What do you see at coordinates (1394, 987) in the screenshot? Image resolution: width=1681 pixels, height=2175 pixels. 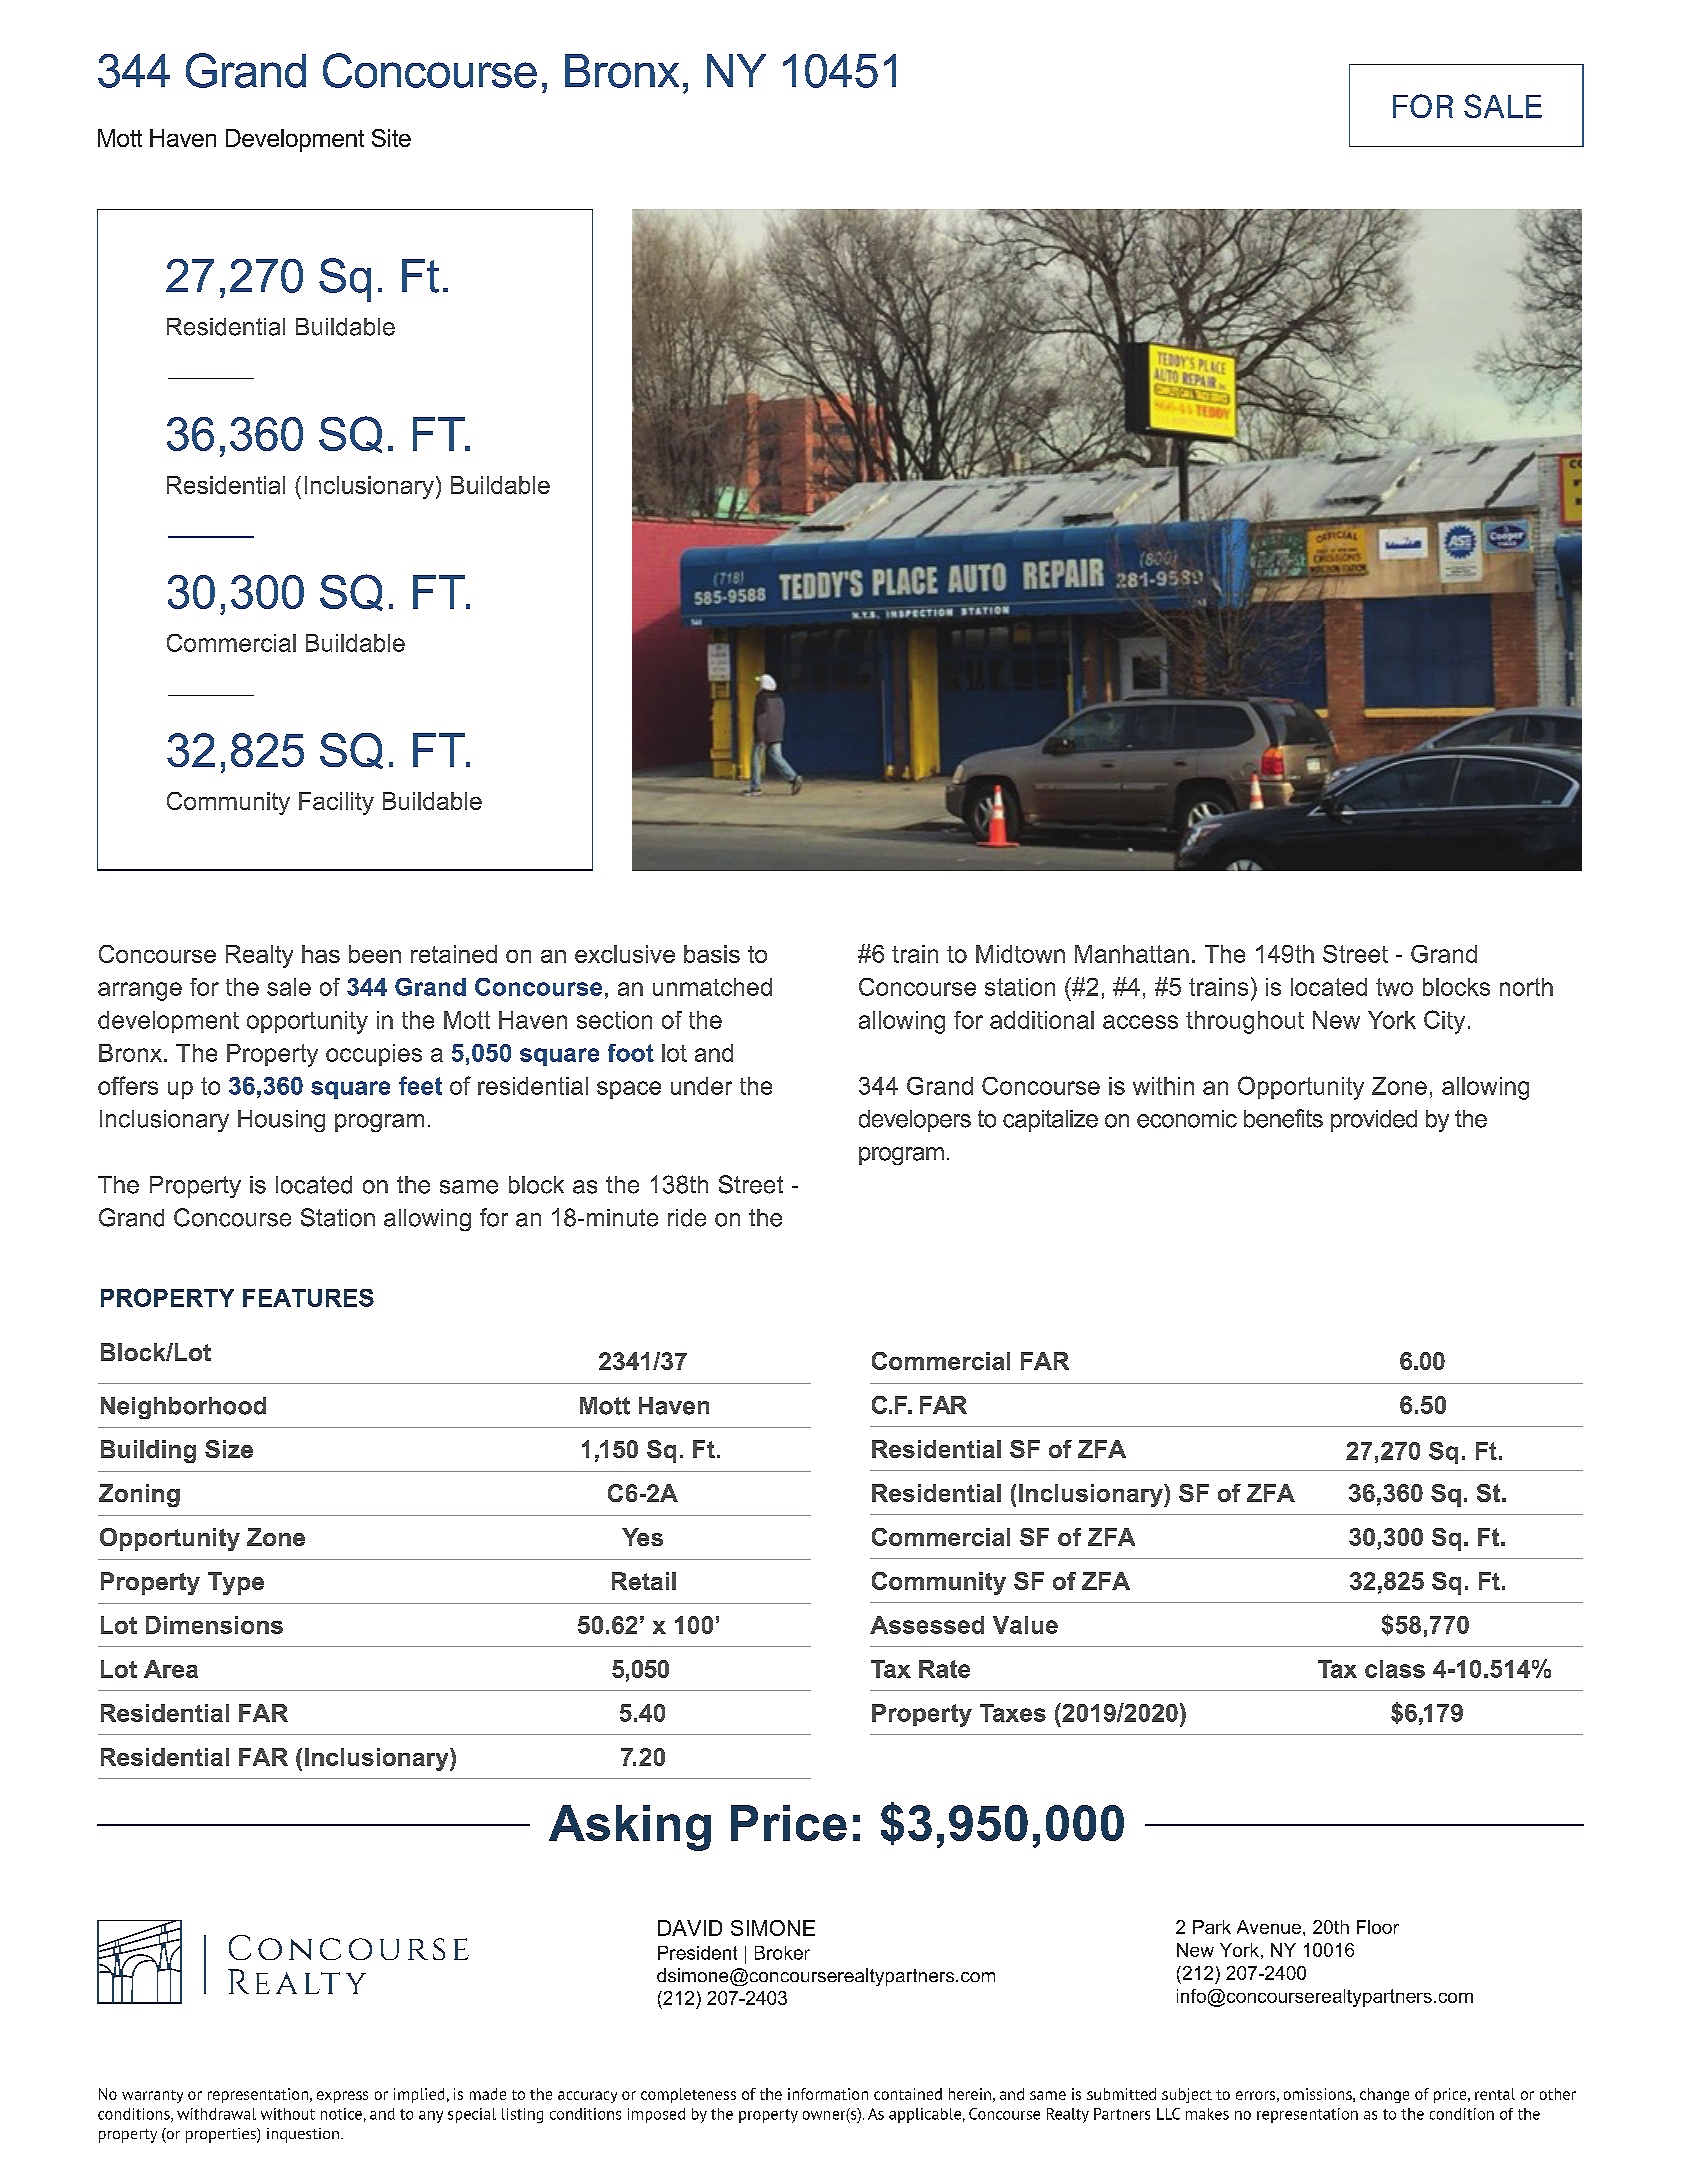 I see `two` at bounding box center [1394, 987].
